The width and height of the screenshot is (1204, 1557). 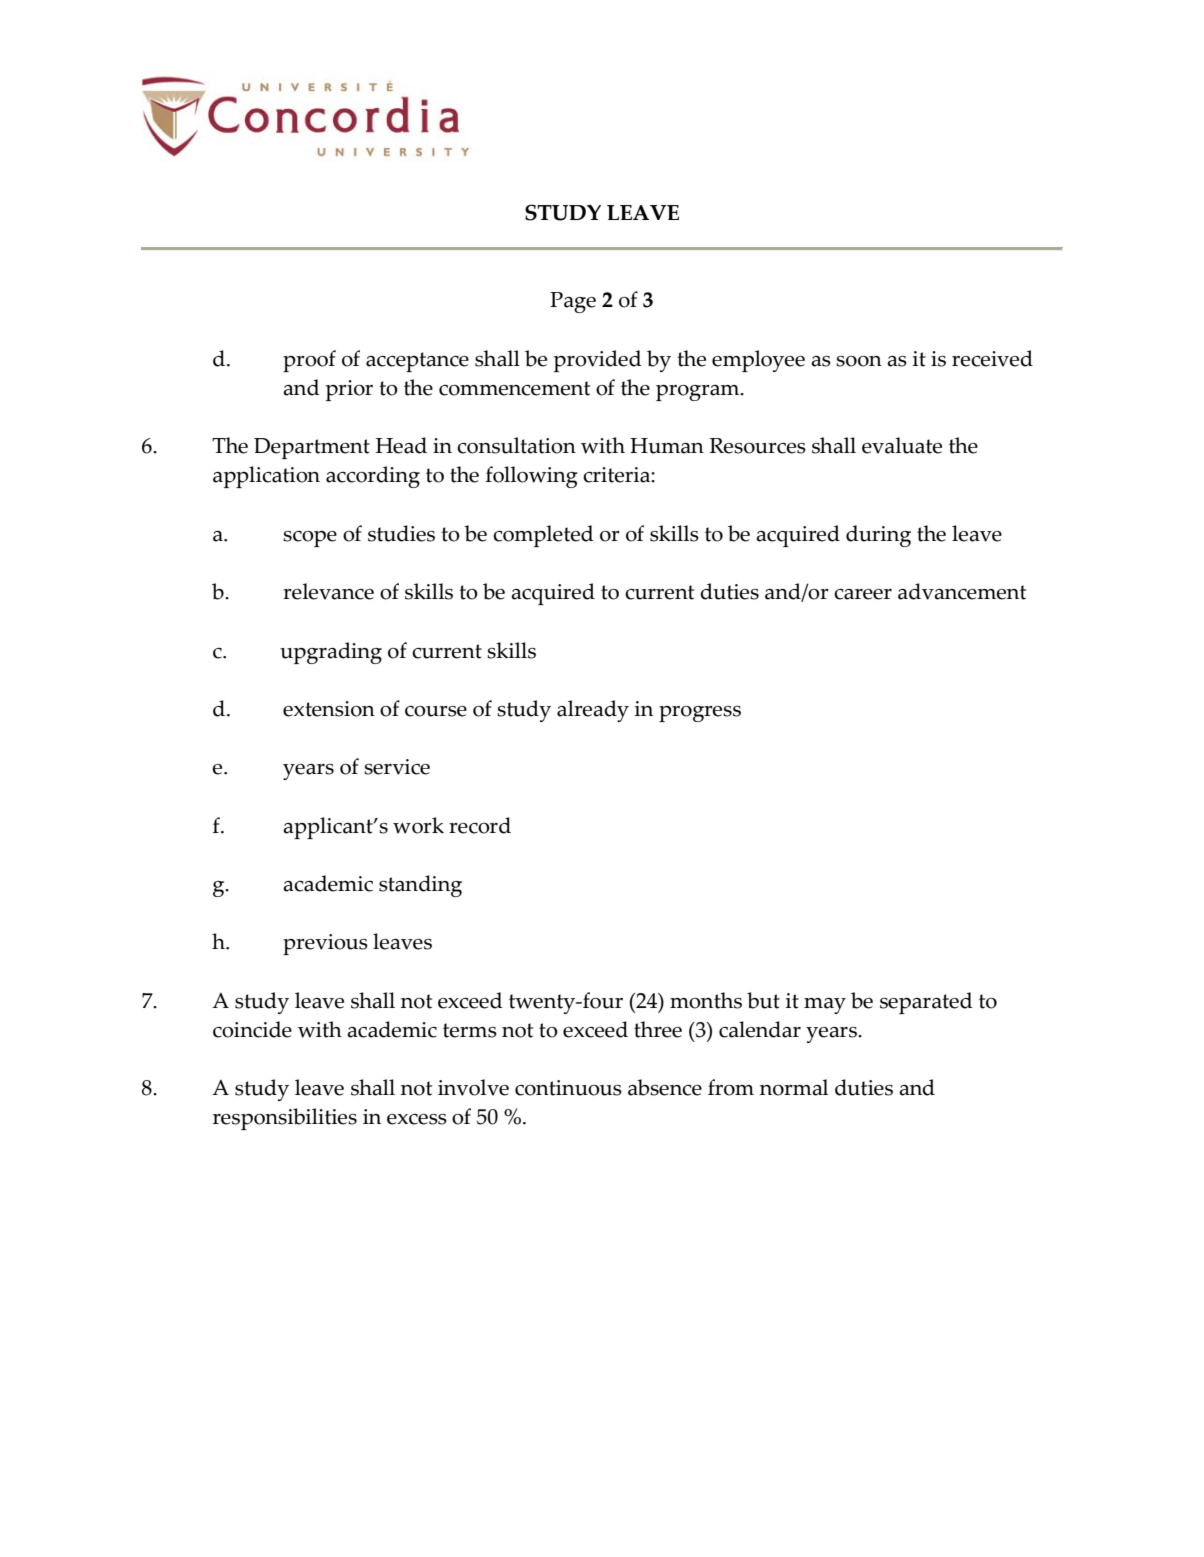 What do you see at coordinates (285, 1119) in the screenshot?
I see `responsibilities` at bounding box center [285, 1119].
